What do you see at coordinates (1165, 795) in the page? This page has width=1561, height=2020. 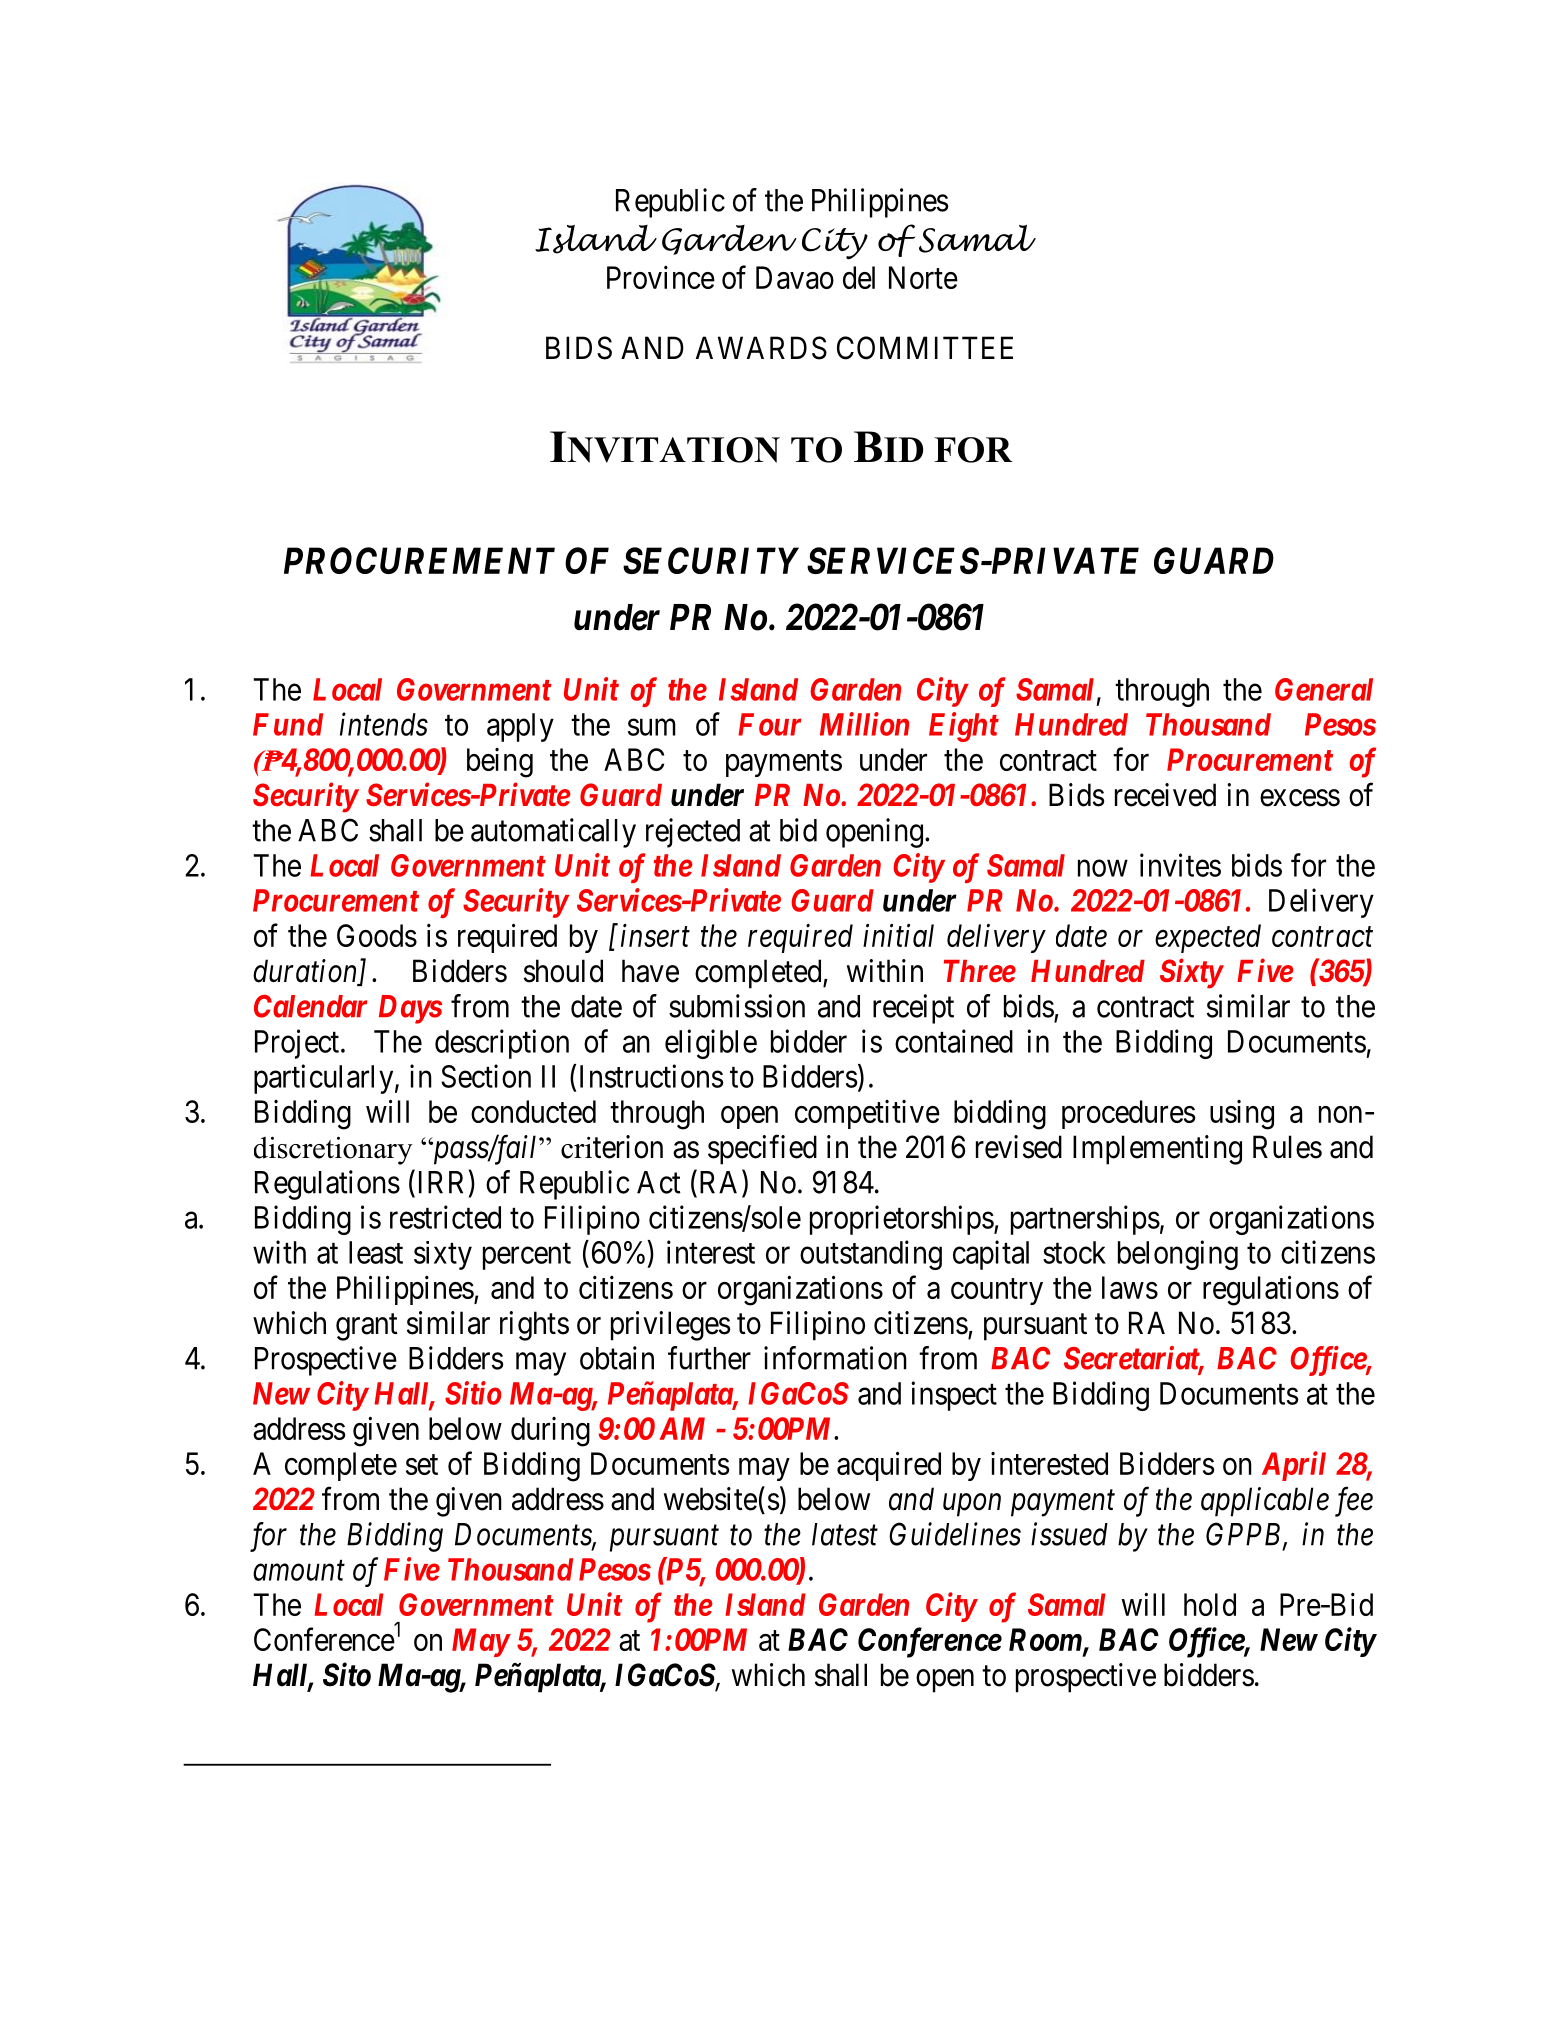 I see `received` at bounding box center [1165, 795].
